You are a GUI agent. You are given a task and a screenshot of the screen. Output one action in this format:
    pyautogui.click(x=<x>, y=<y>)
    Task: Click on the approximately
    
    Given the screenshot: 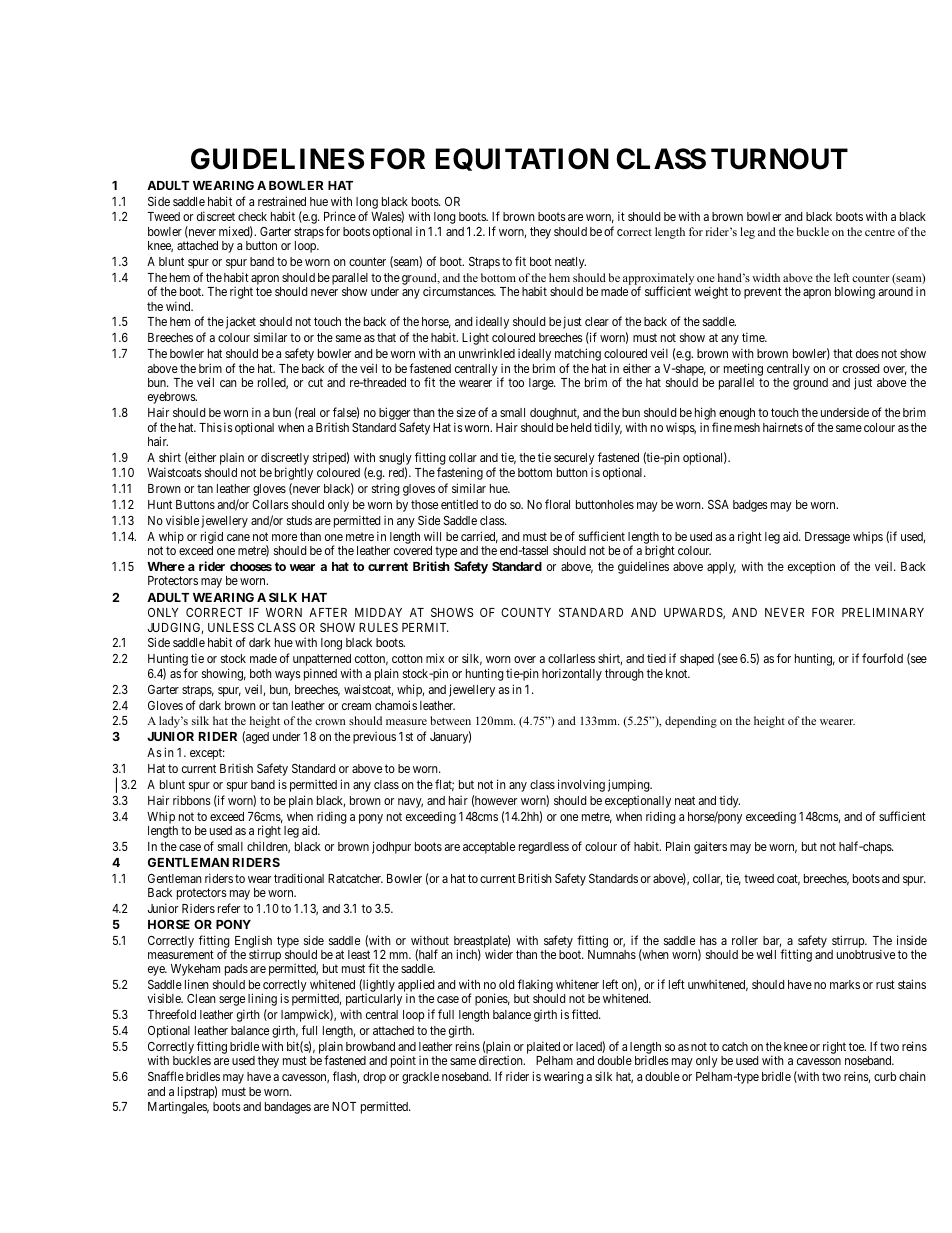 What is the action you would take?
    pyautogui.click(x=657, y=280)
